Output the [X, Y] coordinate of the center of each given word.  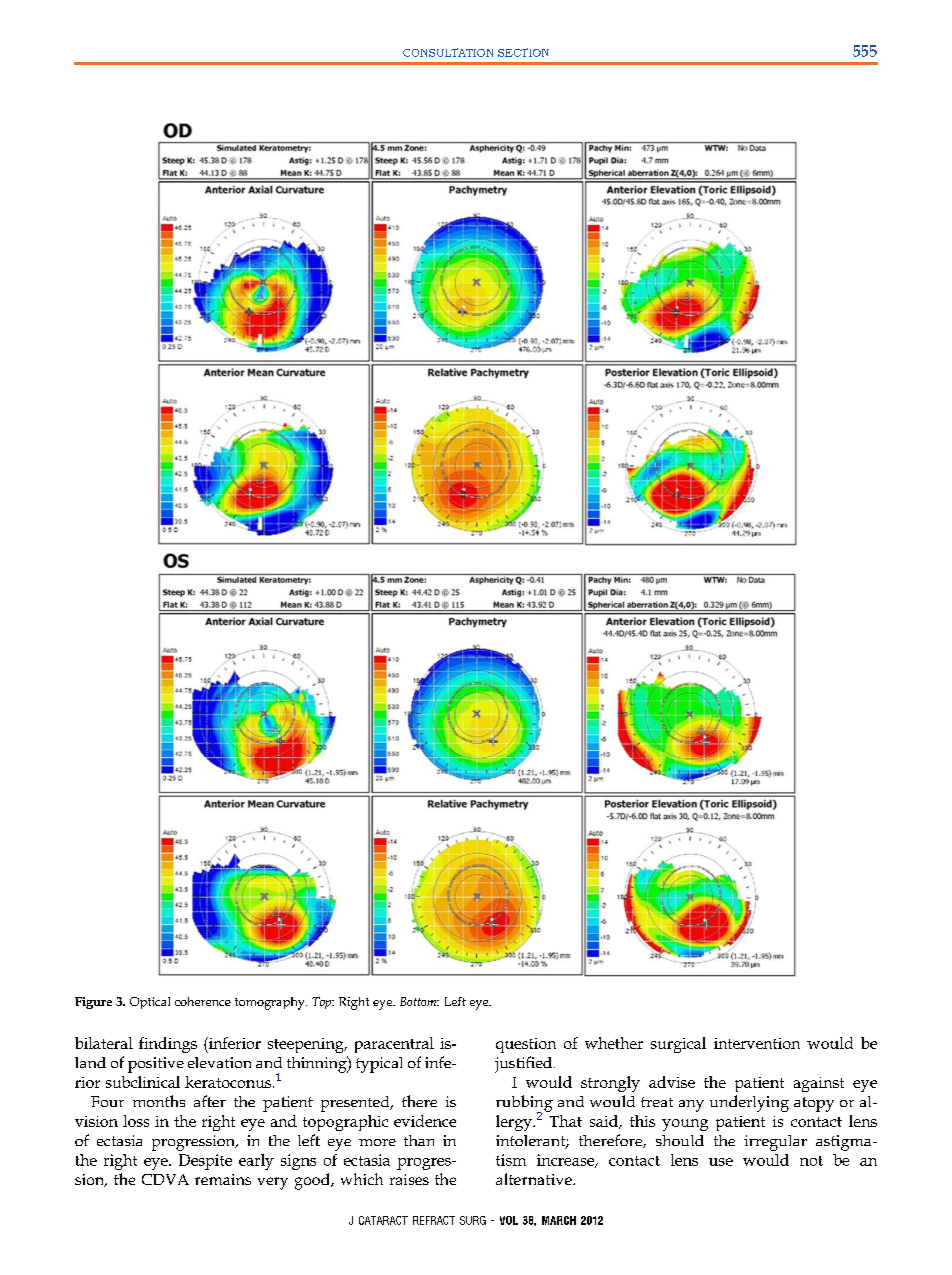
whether [614, 1043]
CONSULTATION [448, 52]
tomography [271, 1003]
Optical [150, 1003]
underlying [749, 1103]
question [526, 1045]
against [819, 1084]
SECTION [523, 52]
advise [672, 1082]
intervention [757, 1043]
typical [379, 1065]
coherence [203, 1001]
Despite [205, 1162]
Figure [93, 1003]
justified [525, 1064]
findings [168, 1045]
